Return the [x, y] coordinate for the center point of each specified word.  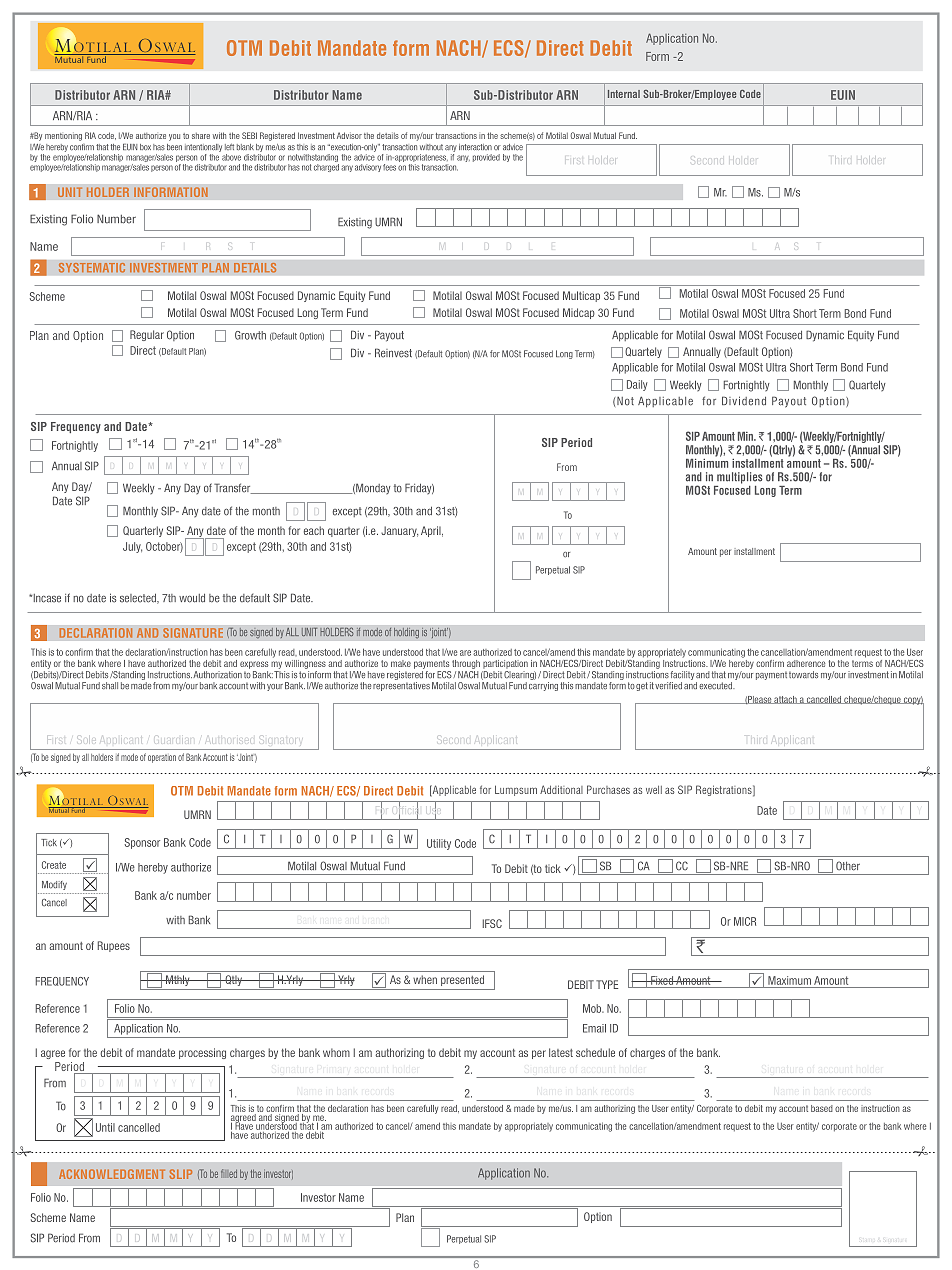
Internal [624, 94]
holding [406, 633]
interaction [475, 147]
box [145, 147]
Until [105, 1127]
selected [139, 598]
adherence [806, 663]
